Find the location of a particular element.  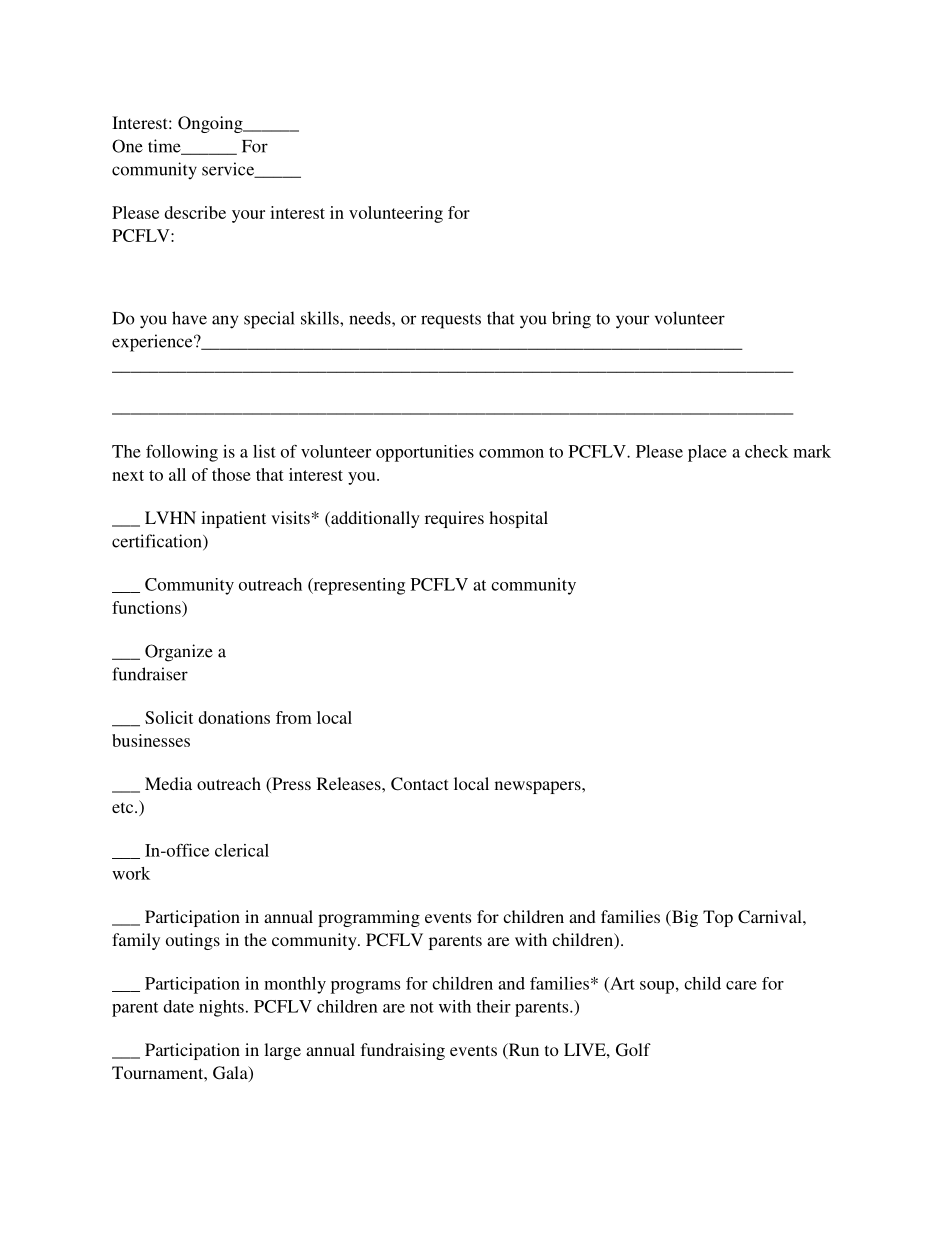

check is located at coordinates (766, 451).
